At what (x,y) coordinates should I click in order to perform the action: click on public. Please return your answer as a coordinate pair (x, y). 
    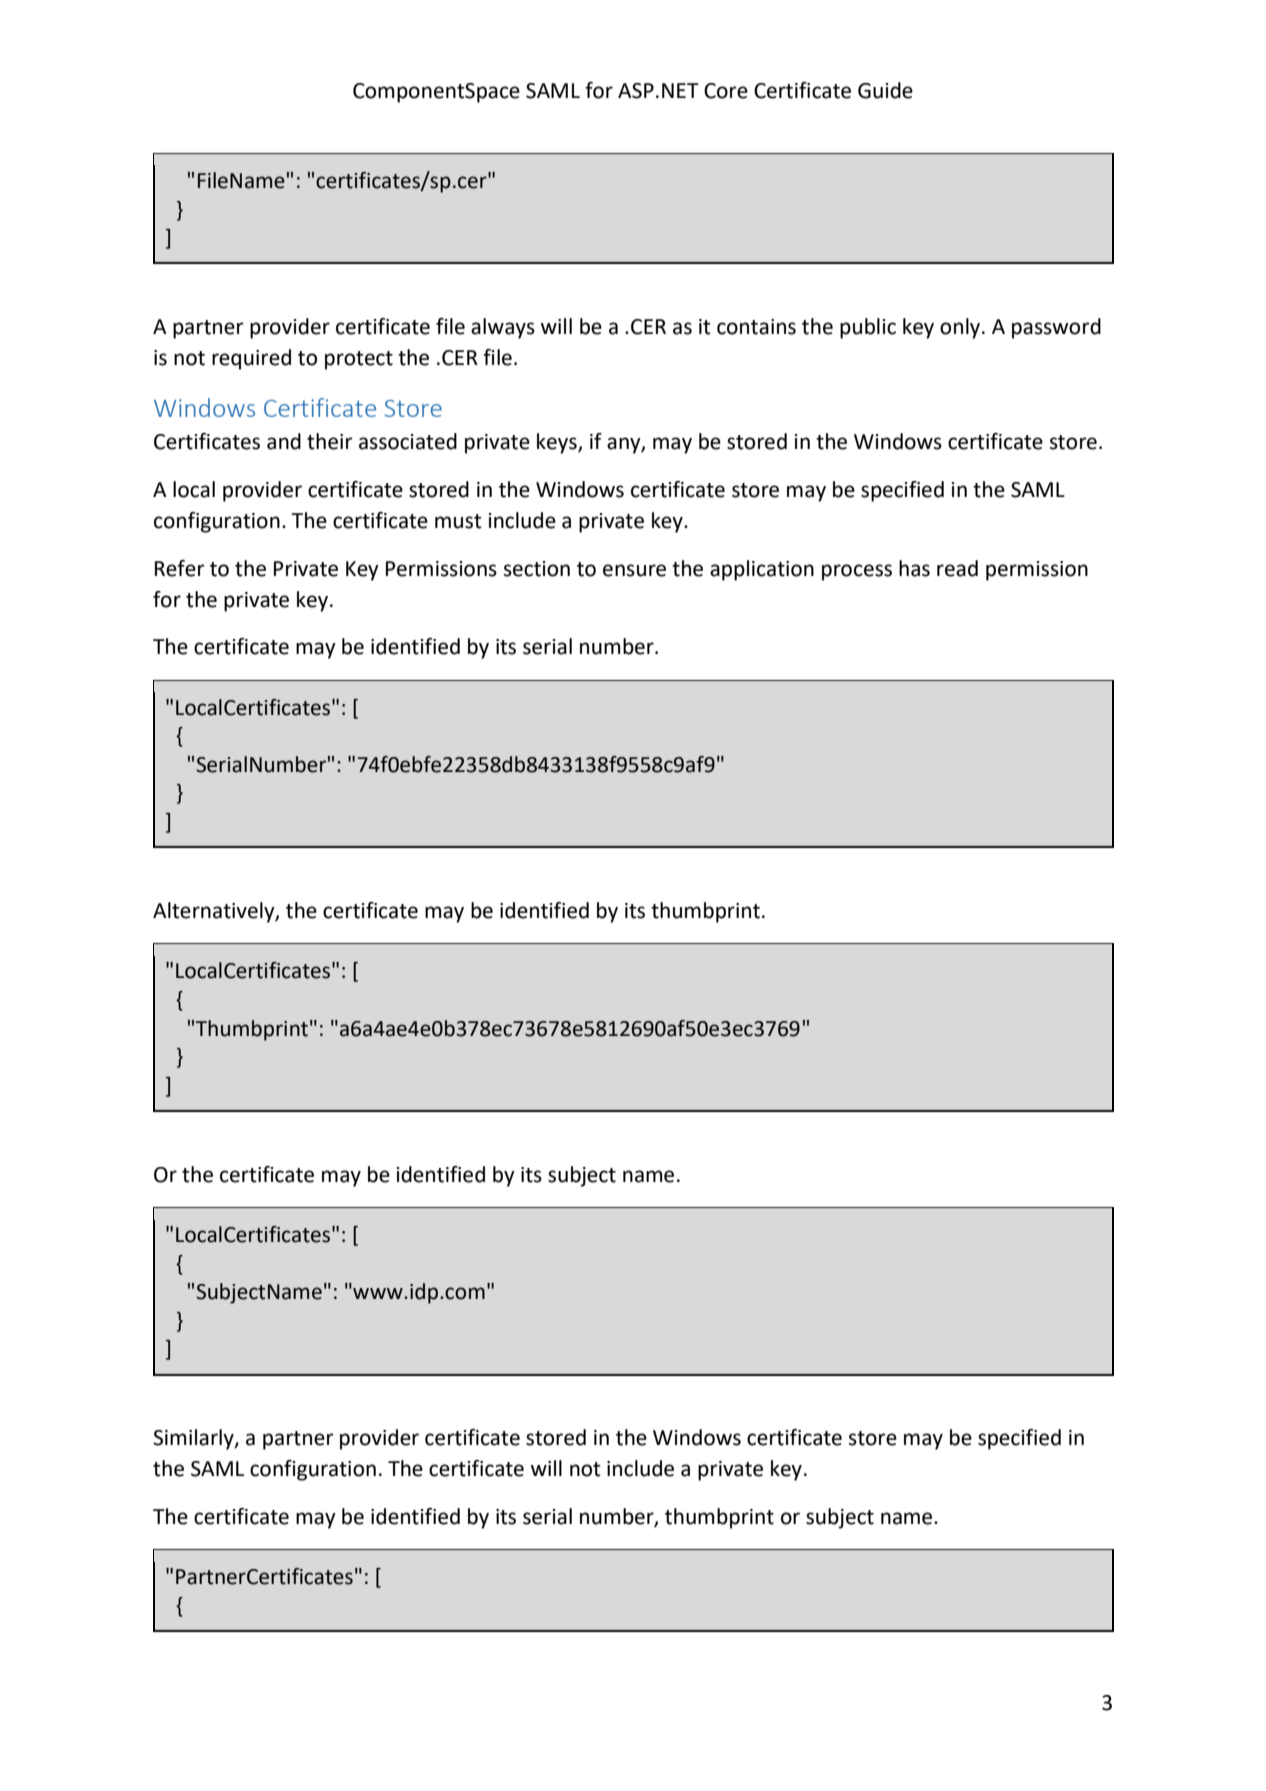
    Looking at the image, I should click on (868, 328).
